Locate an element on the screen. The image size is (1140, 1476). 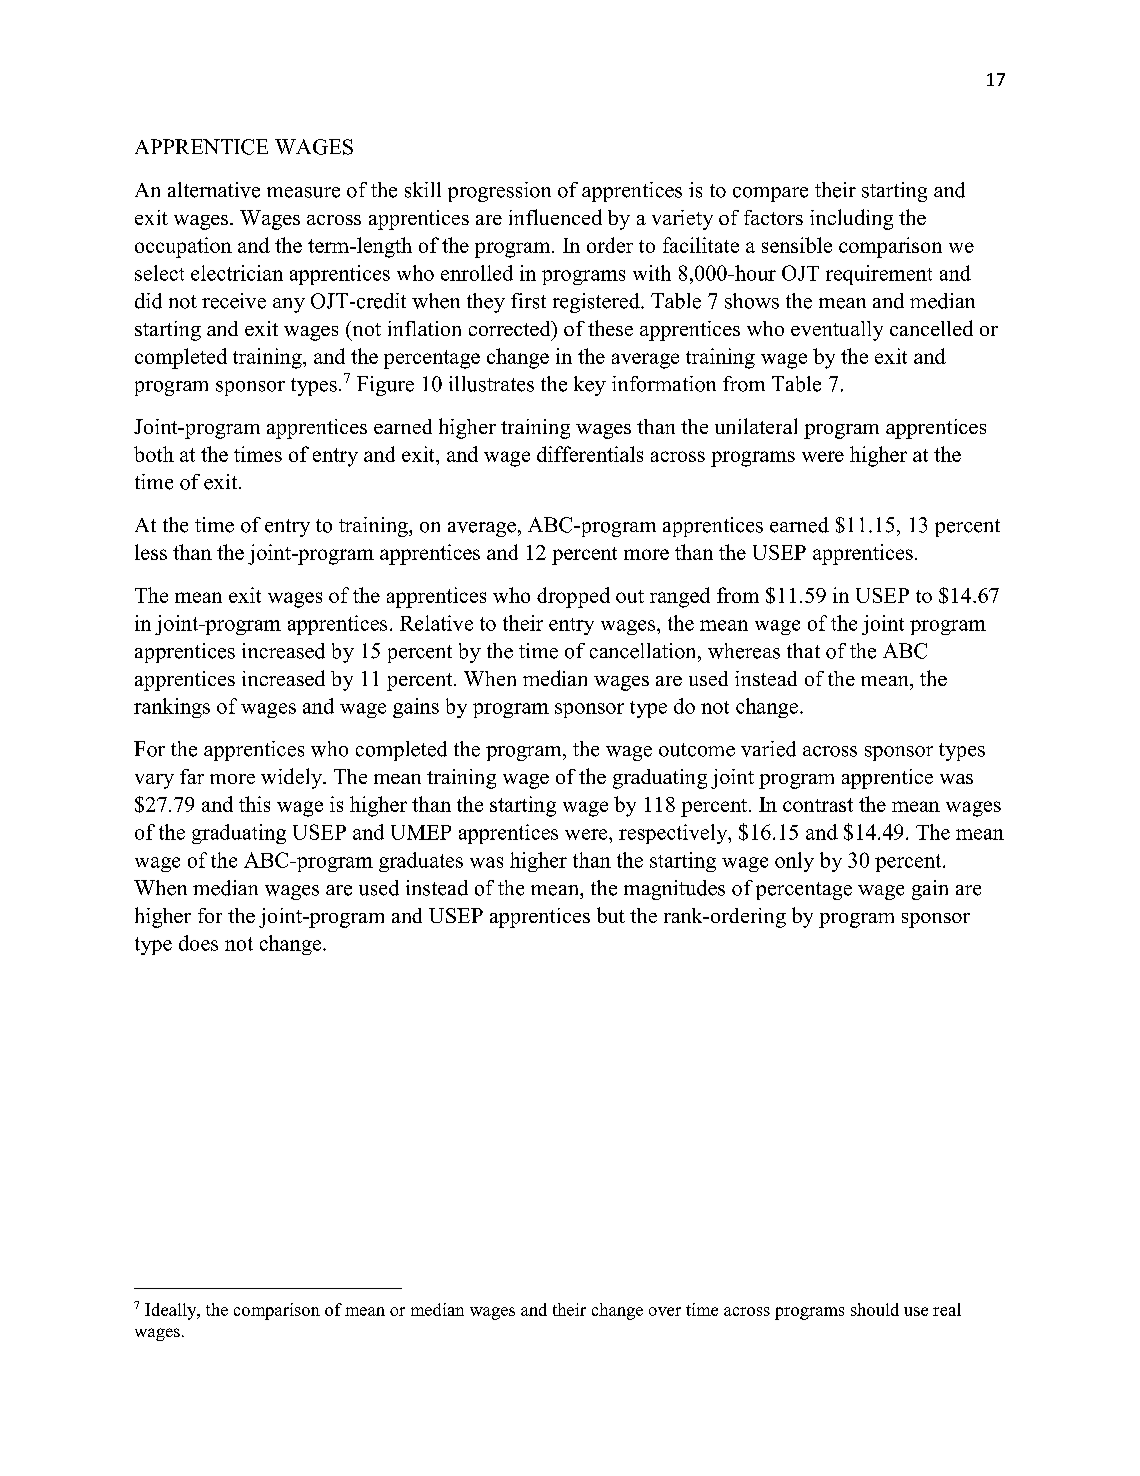
over is located at coordinates (665, 1311).
